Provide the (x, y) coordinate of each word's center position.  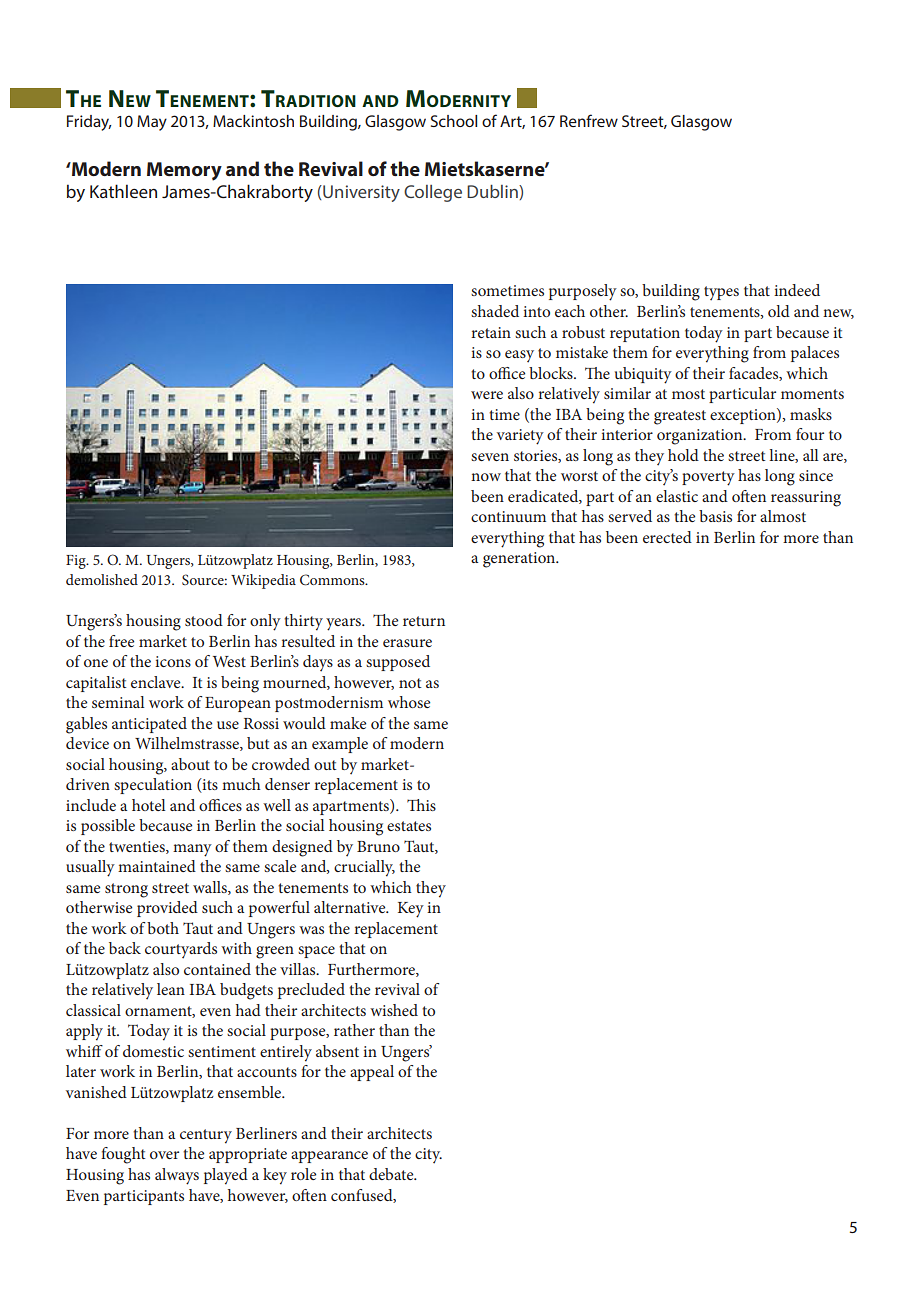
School (454, 121)
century (206, 1136)
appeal (372, 1073)
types (721, 293)
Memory (184, 171)
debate (392, 1174)
